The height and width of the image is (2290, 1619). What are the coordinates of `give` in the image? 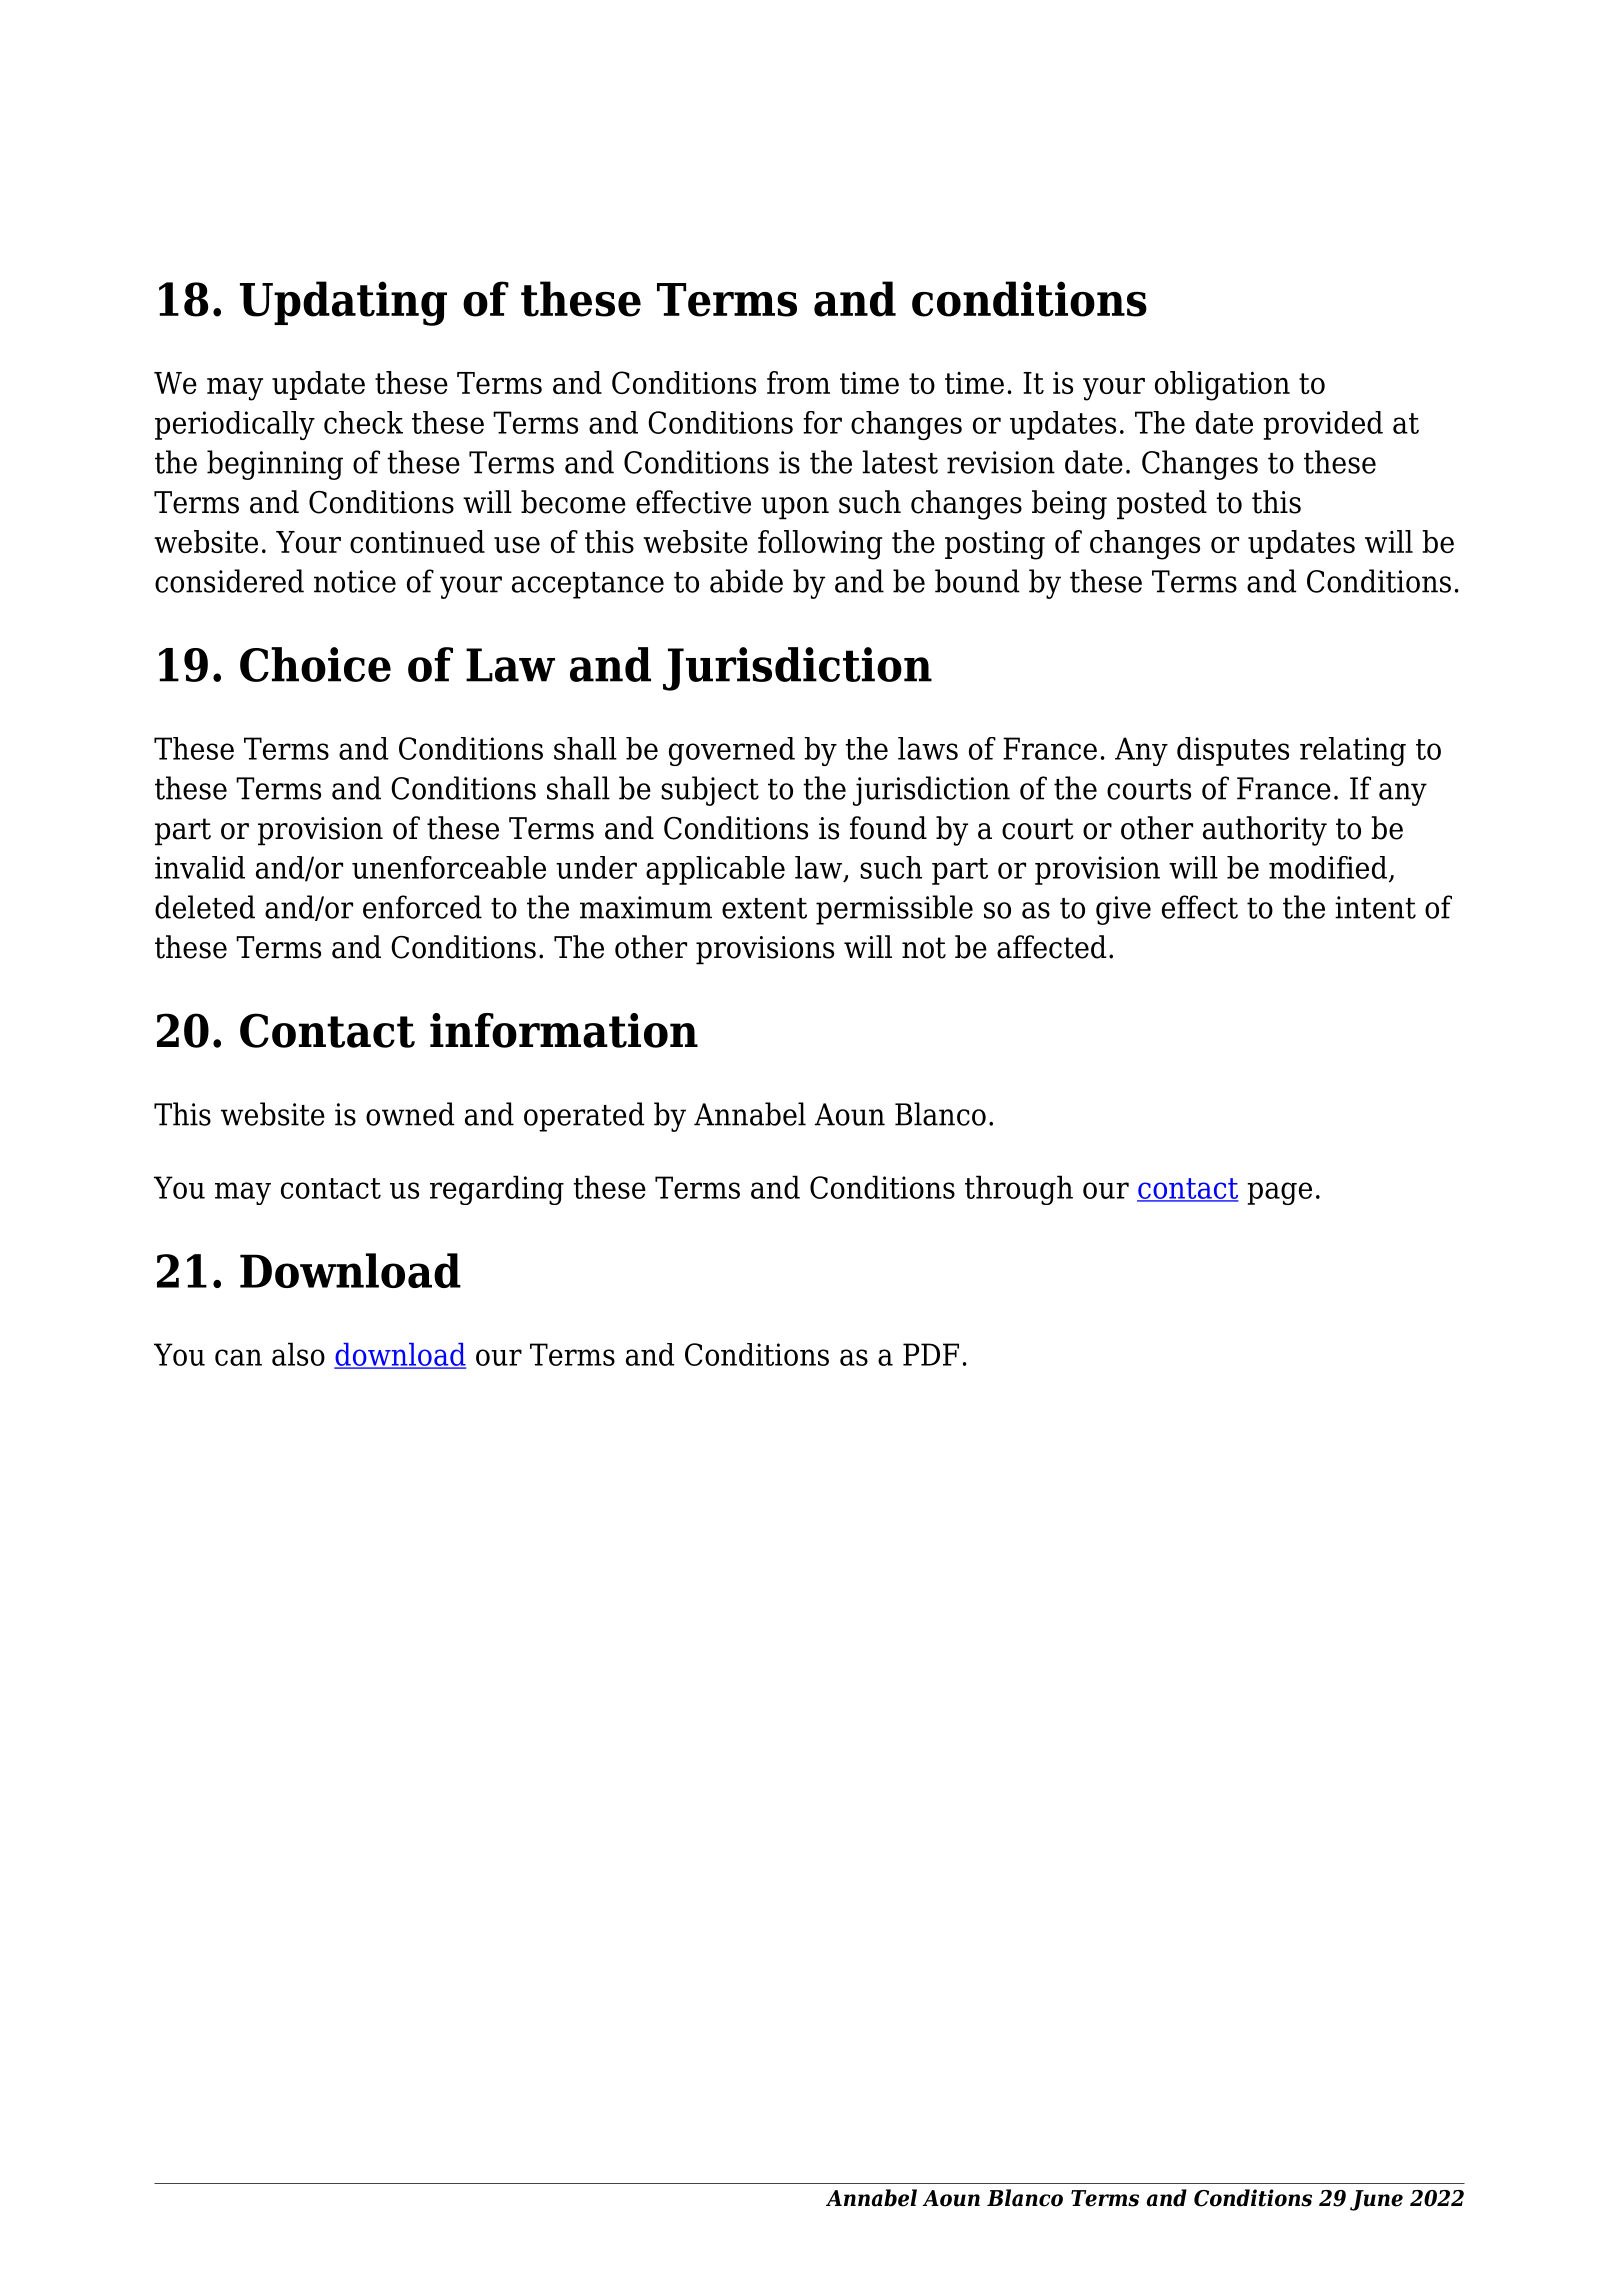 It's located at (1123, 910).
